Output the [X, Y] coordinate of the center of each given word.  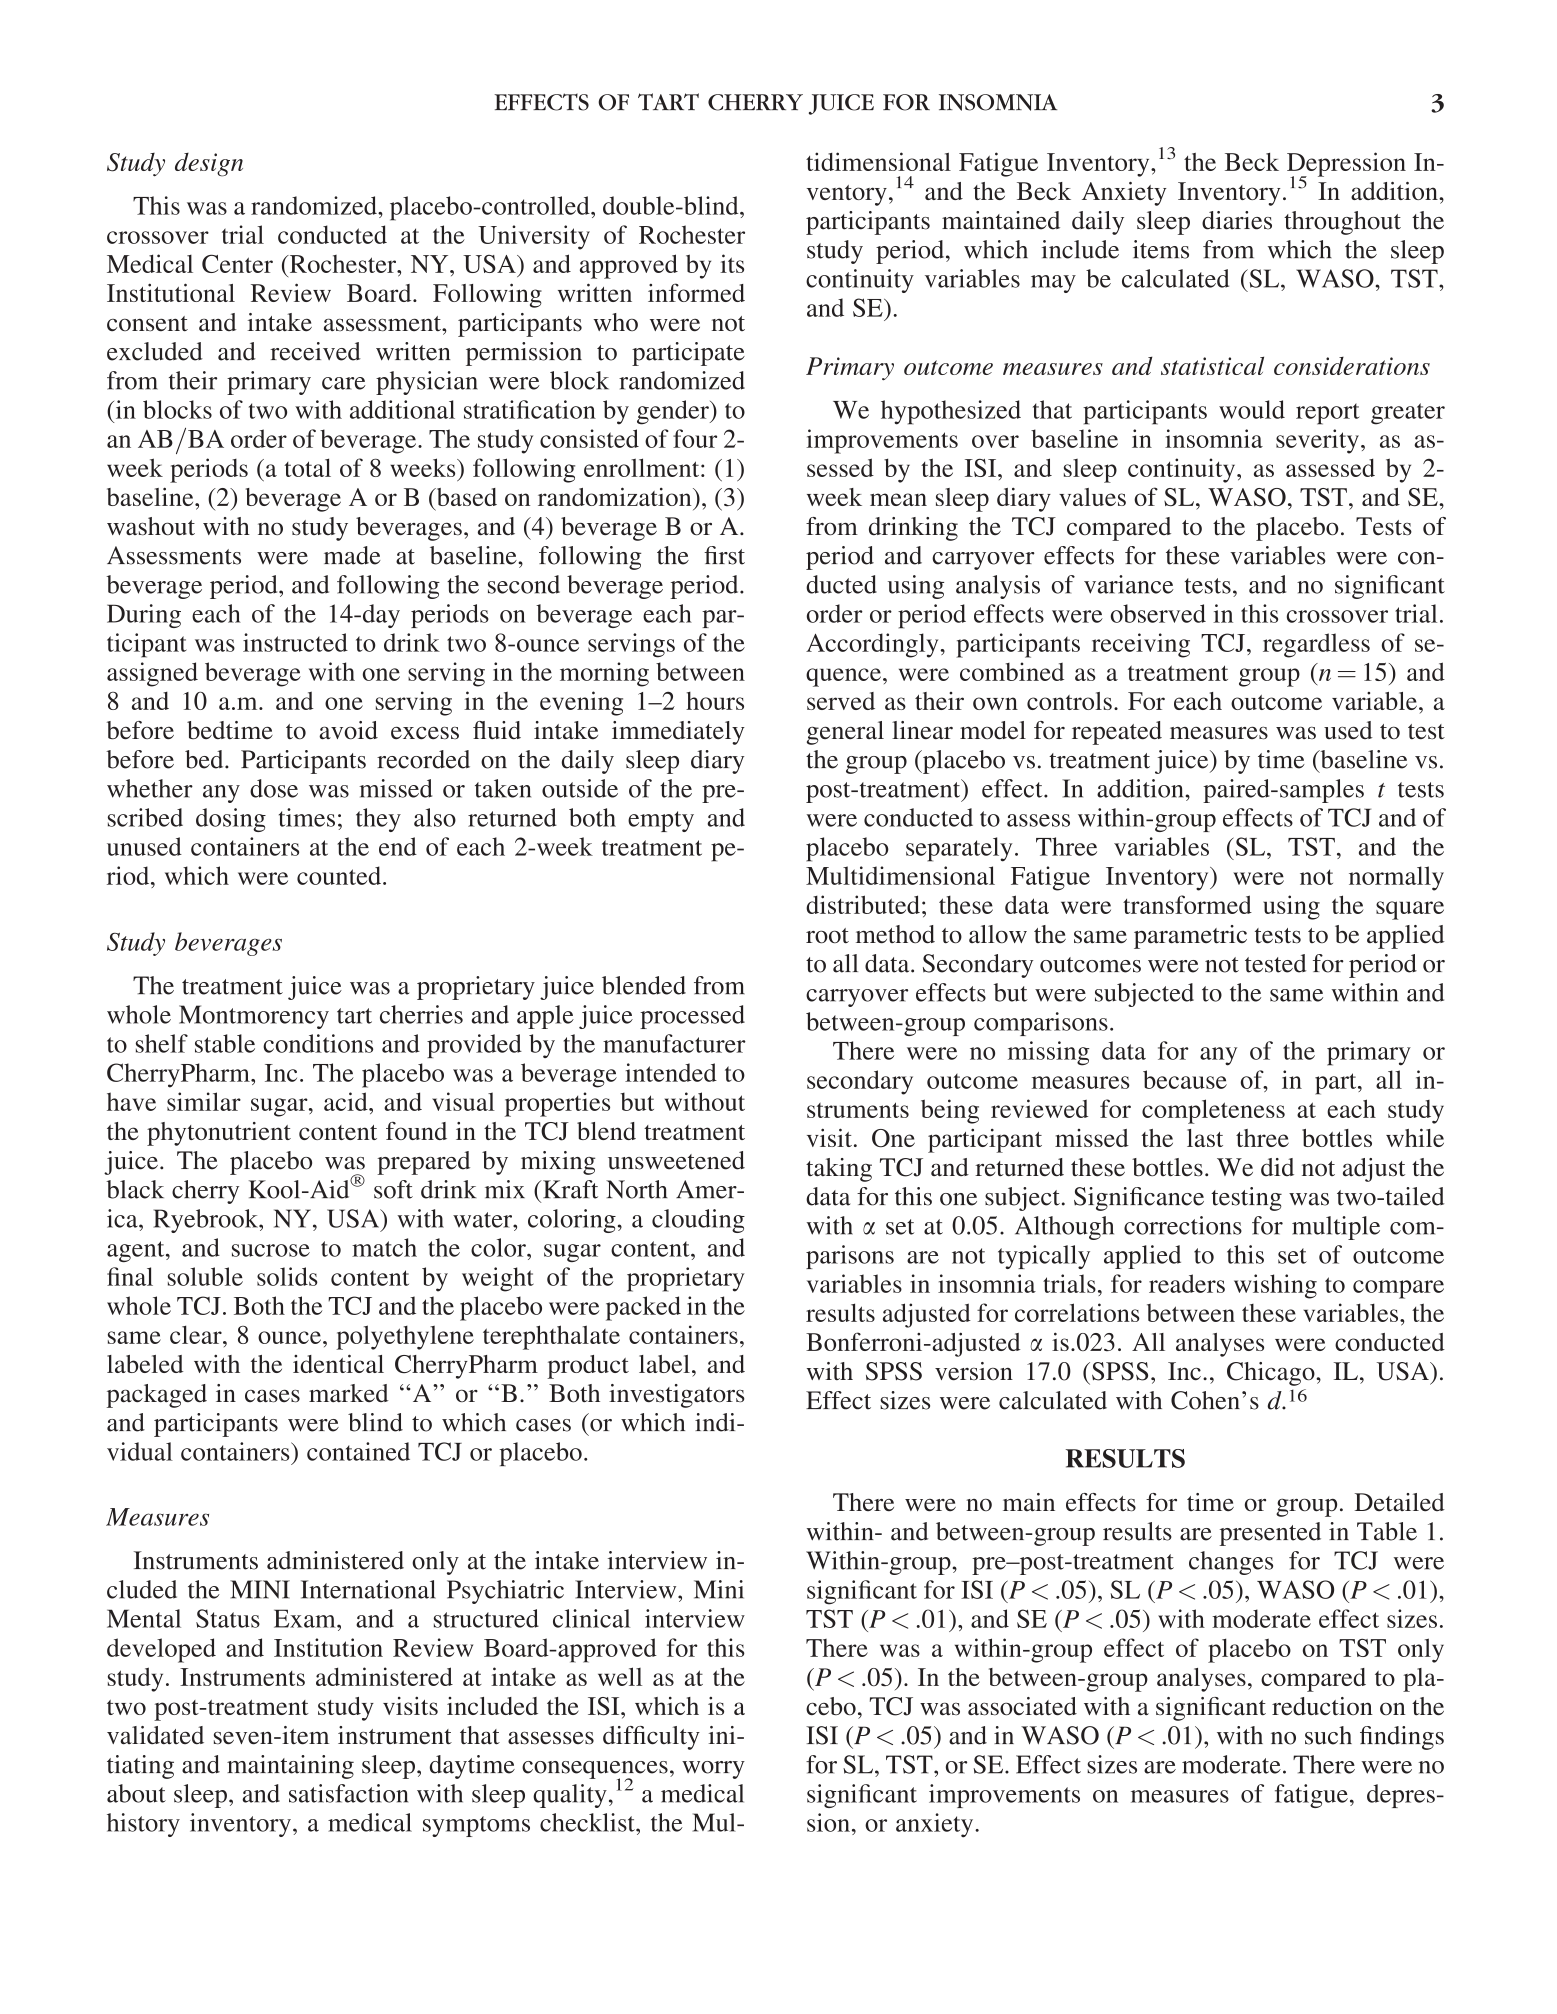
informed [696, 292]
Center [237, 263]
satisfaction [348, 1793]
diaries [1237, 220]
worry [713, 1770]
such [1328, 1735]
